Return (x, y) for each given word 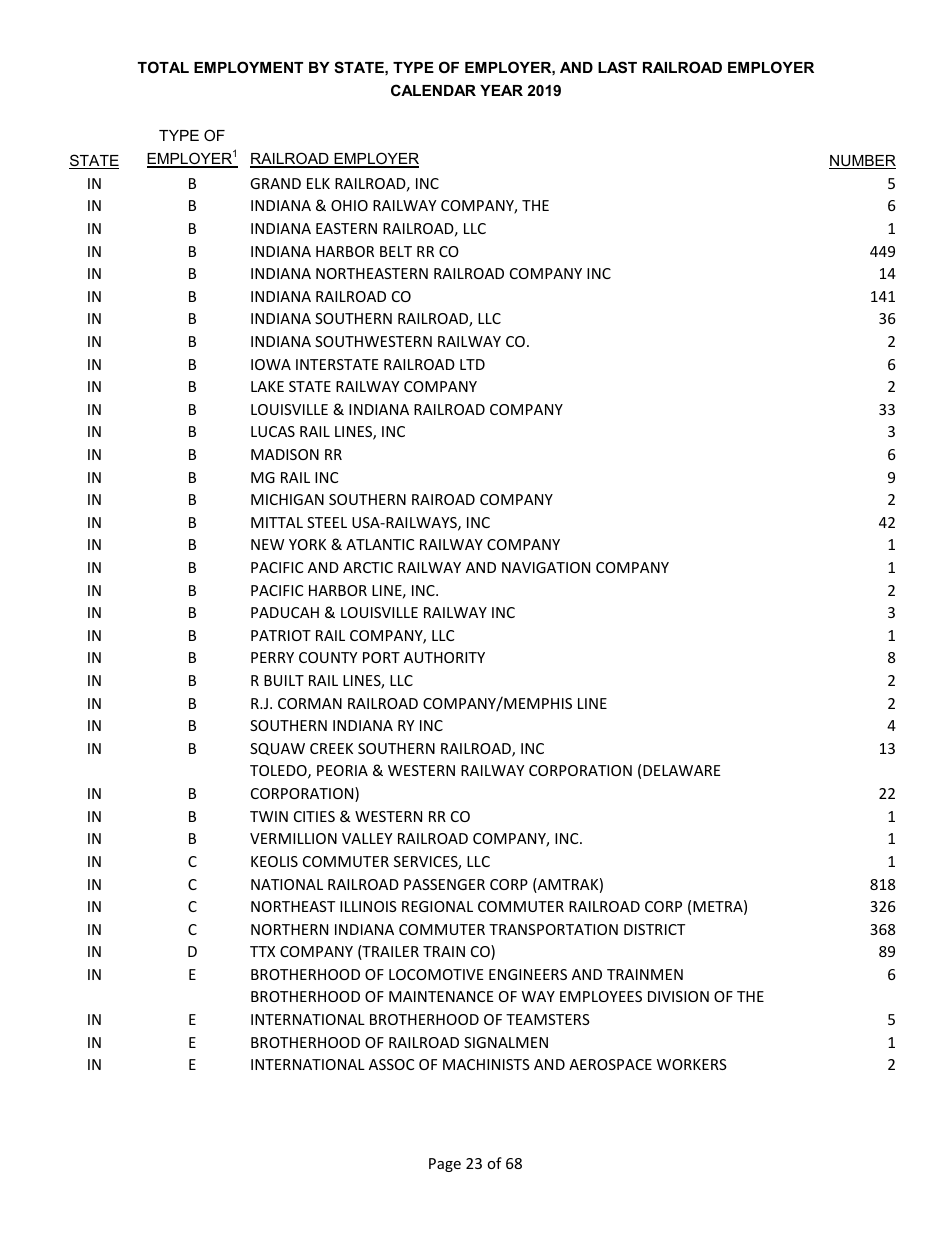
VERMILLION (293, 838)
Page (445, 1165)
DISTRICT (654, 929)
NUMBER (862, 162)
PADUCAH (285, 612)
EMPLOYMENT (248, 67)
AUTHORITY (444, 657)
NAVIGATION (546, 567)
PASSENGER (444, 884)
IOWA (271, 364)
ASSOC (391, 1064)
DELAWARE (682, 770)
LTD (472, 364)
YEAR (501, 90)
